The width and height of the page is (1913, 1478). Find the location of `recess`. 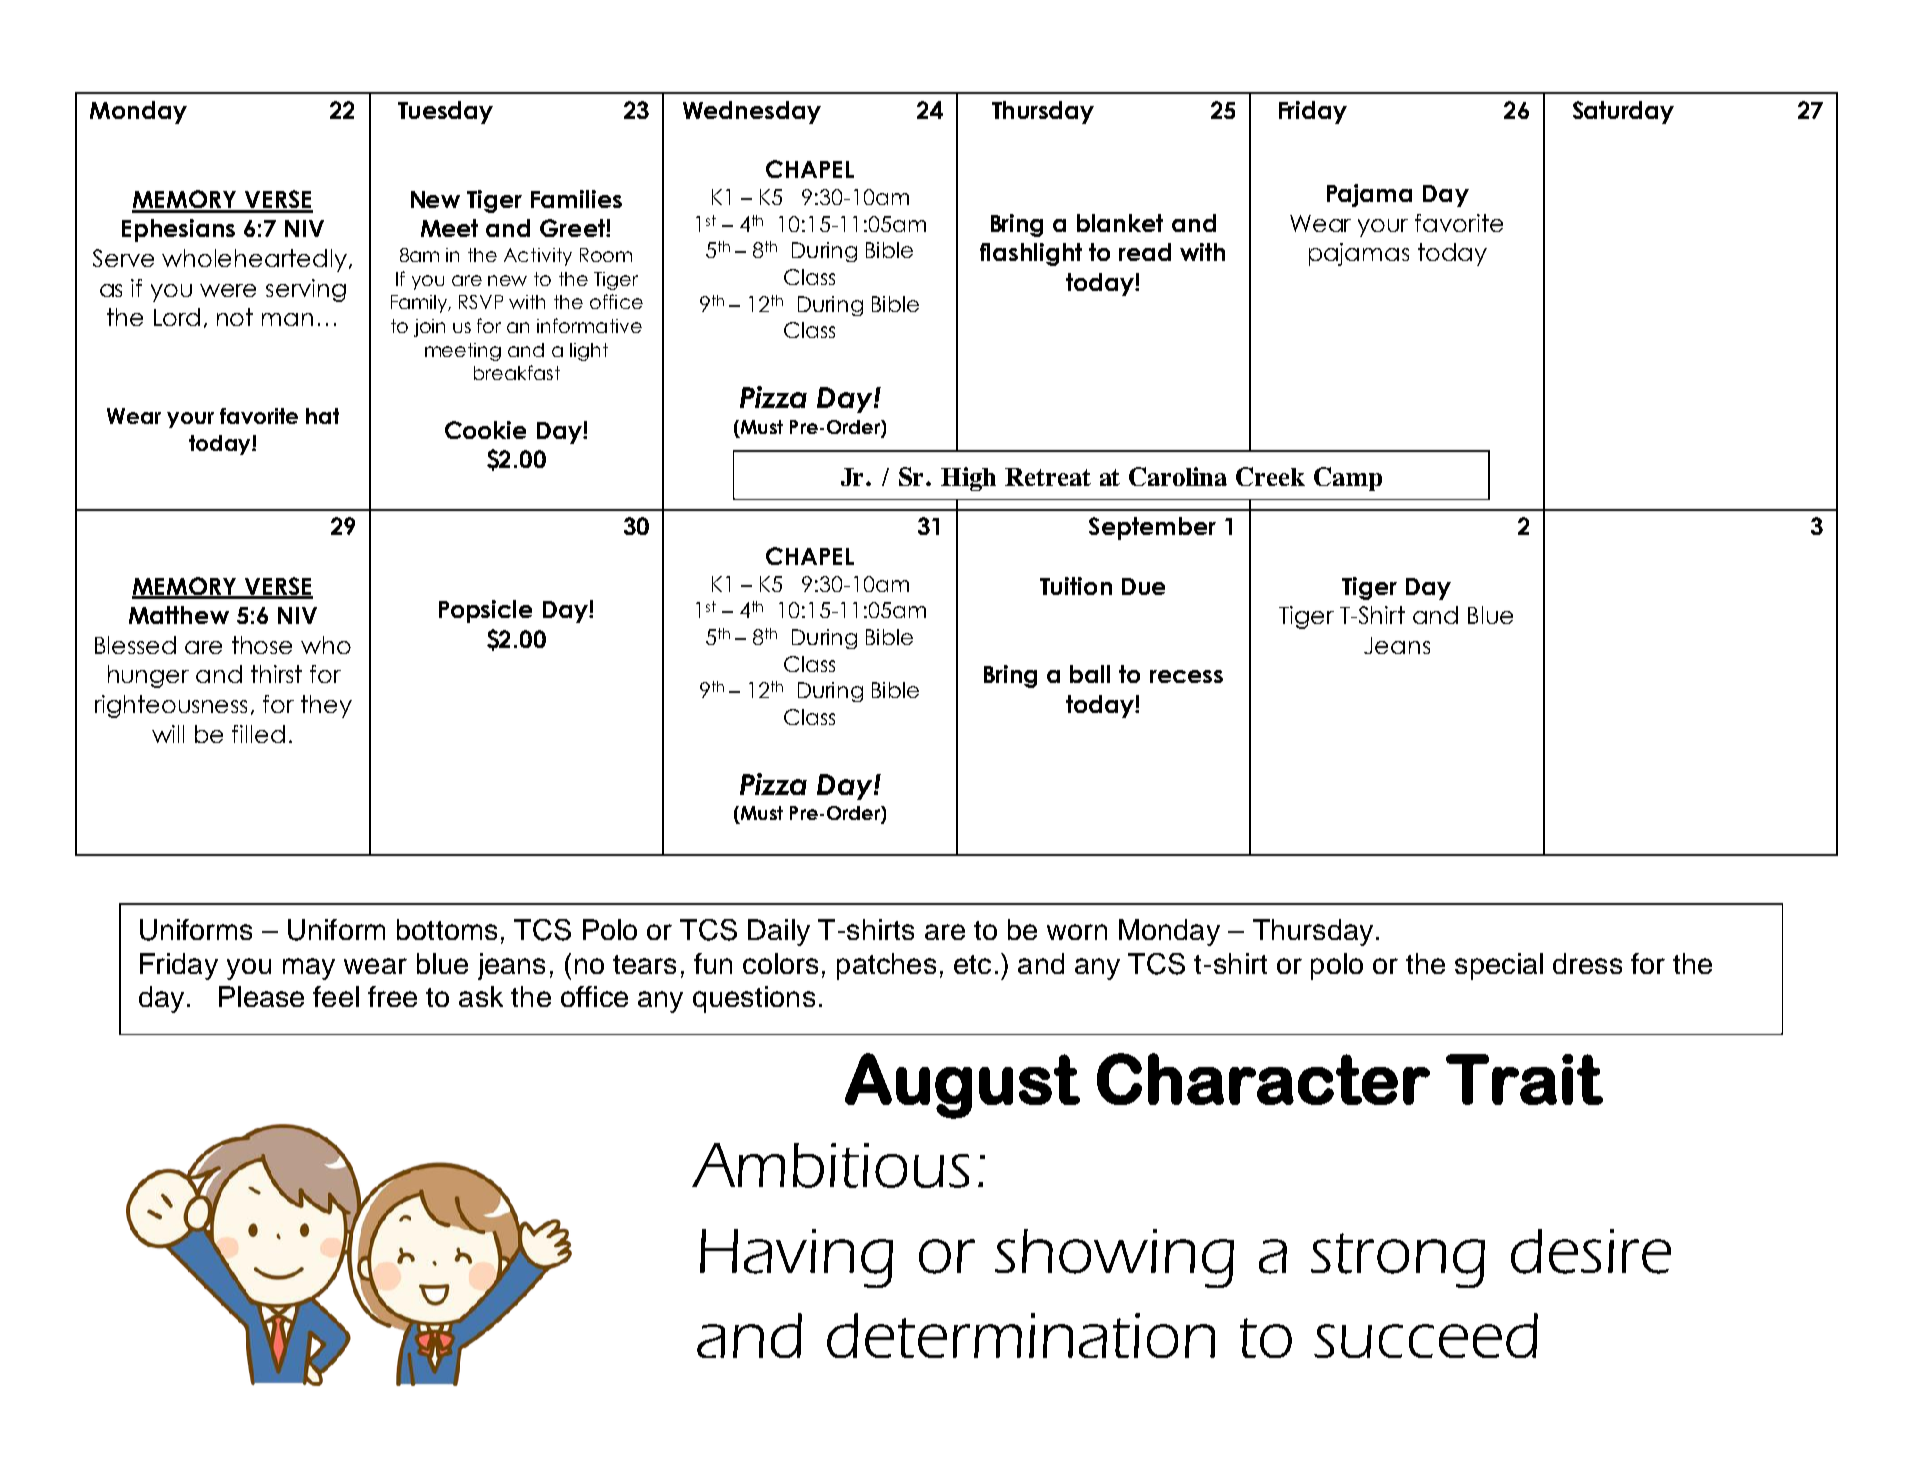

recess is located at coordinates (1186, 676).
